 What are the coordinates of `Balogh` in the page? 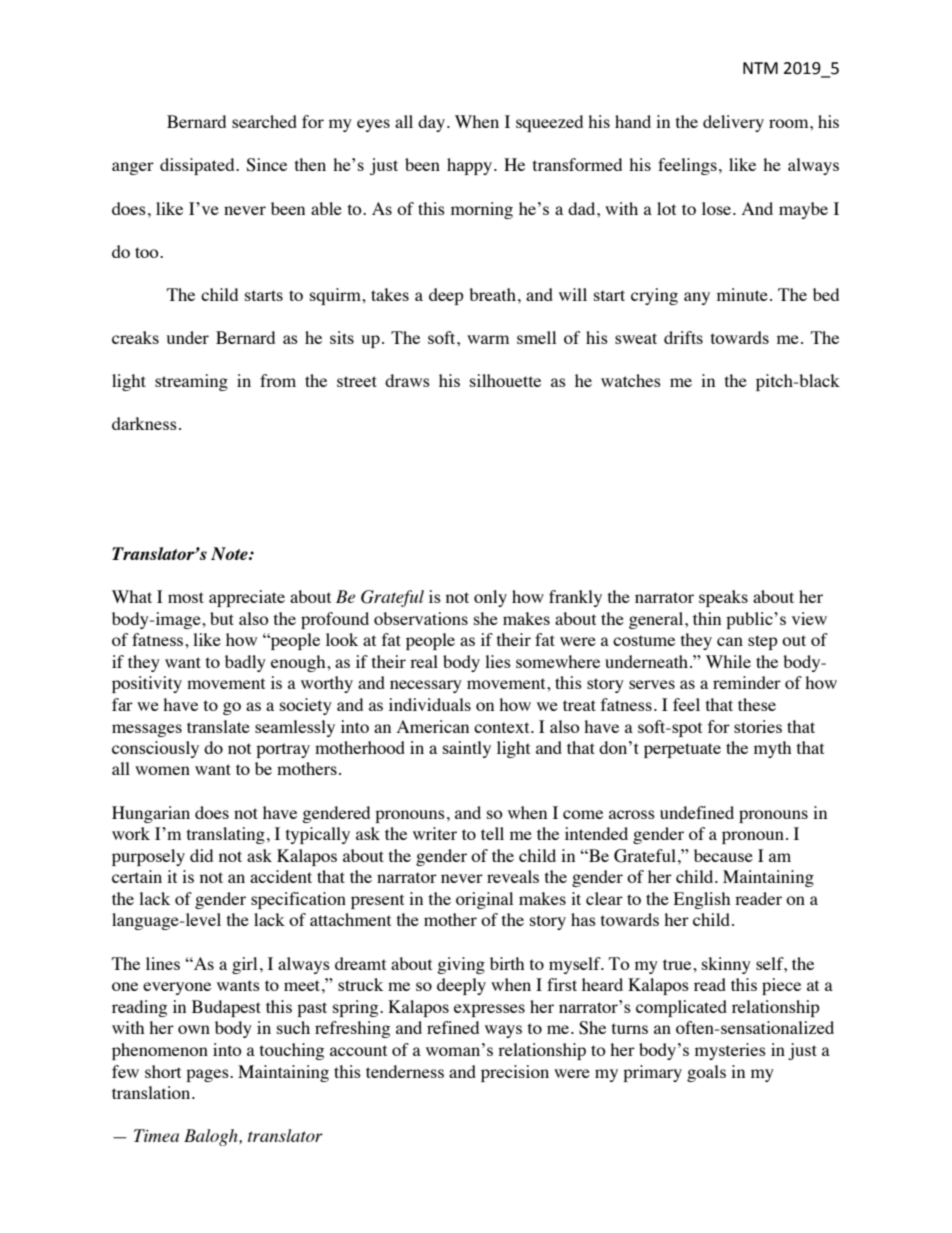 It's located at (212, 1137).
